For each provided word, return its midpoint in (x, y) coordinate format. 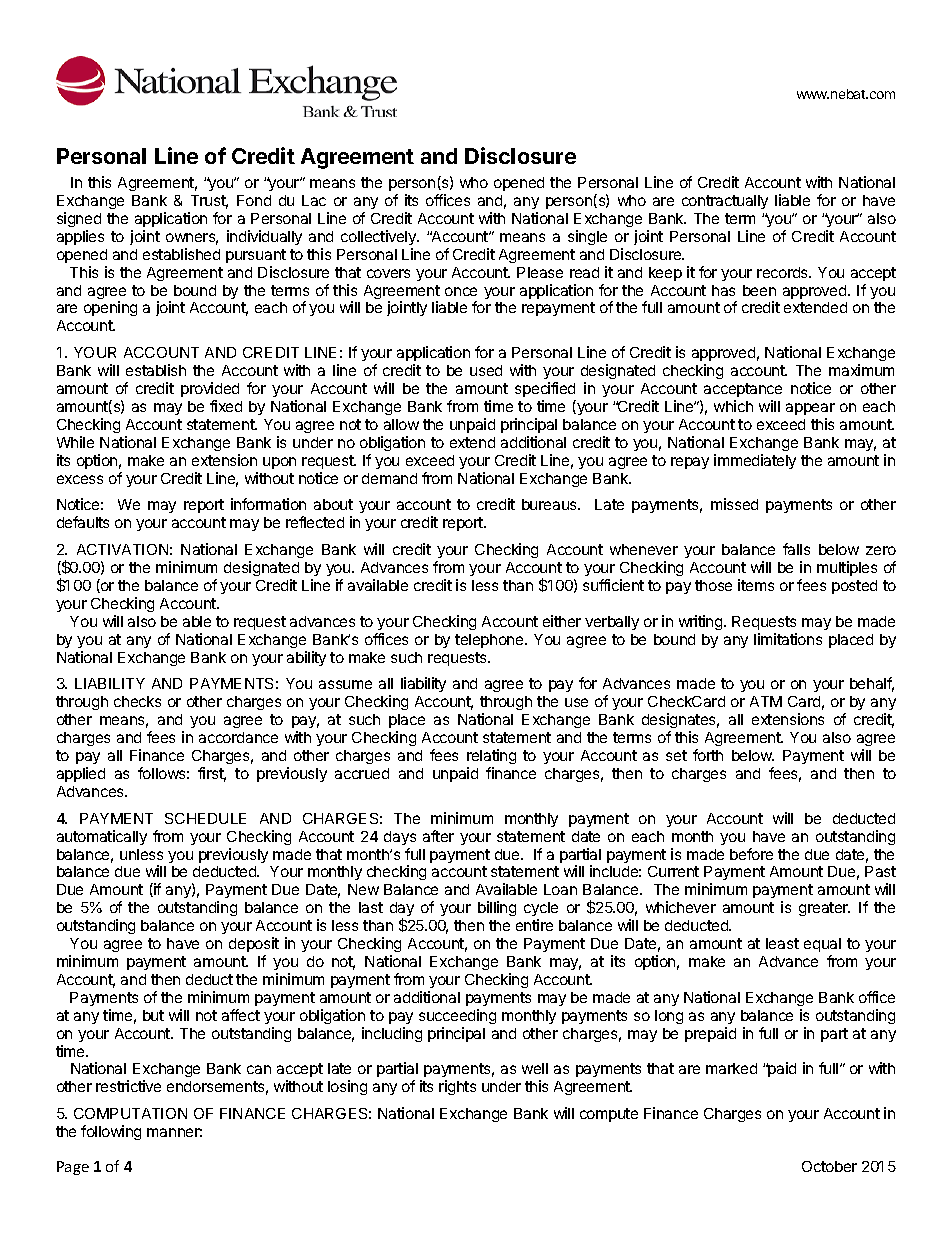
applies (80, 237)
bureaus (550, 504)
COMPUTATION (130, 1113)
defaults (83, 522)
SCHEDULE (205, 818)
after (438, 836)
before (751, 854)
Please (540, 272)
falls (796, 549)
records (784, 272)
